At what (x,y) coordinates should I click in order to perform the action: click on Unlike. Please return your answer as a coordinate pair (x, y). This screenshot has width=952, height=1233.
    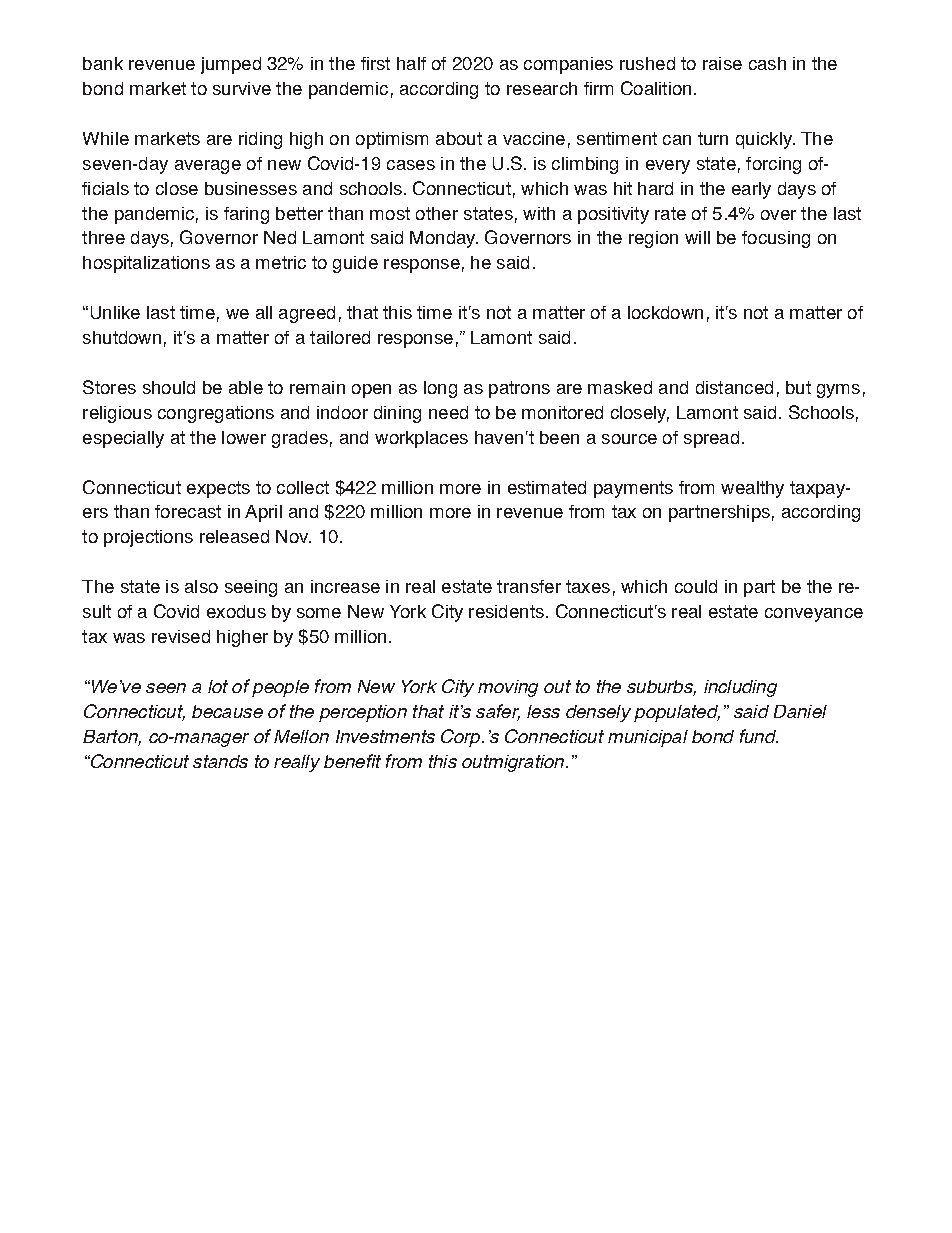
    Looking at the image, I should click on (115, 312).
